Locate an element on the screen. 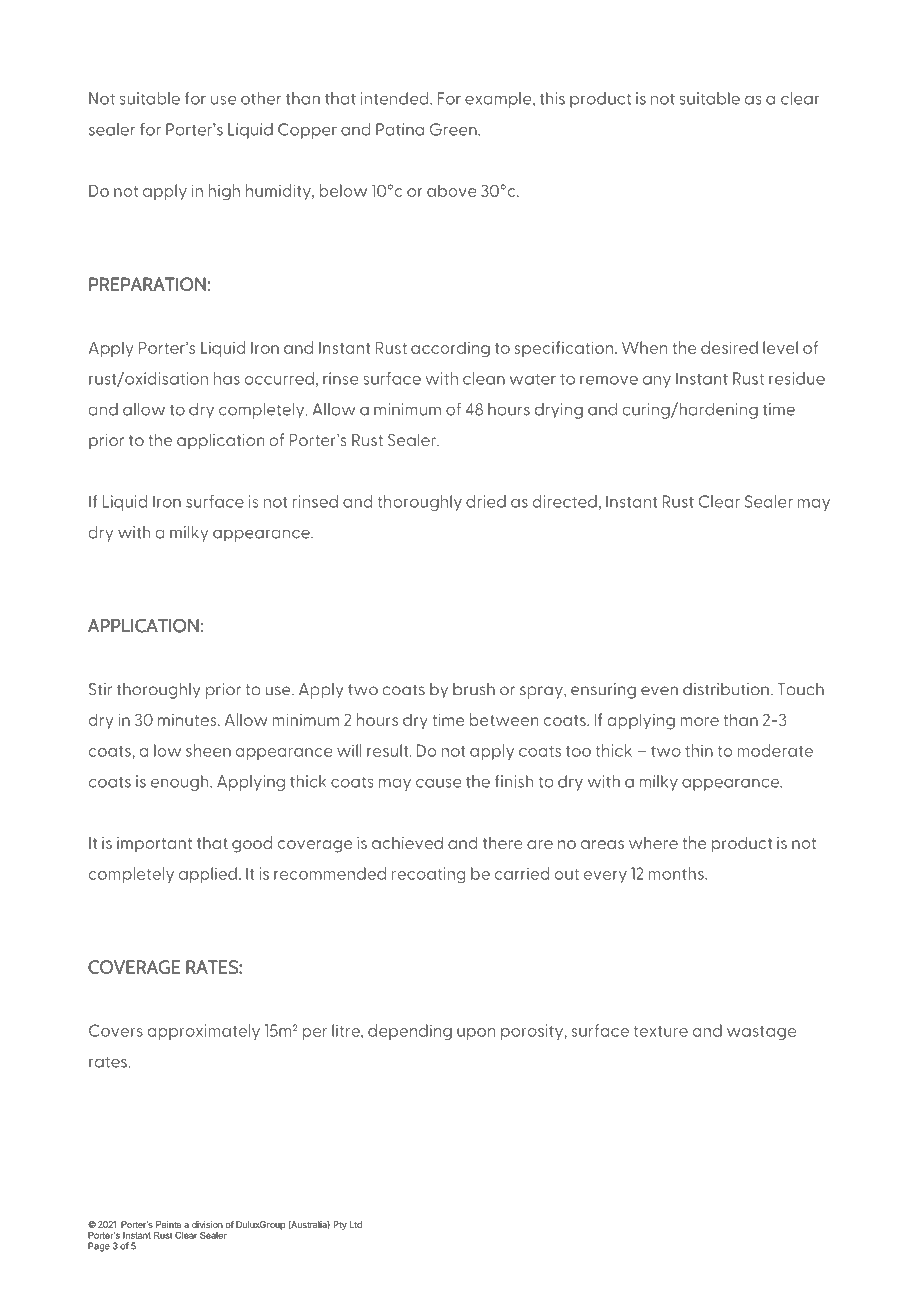  this is located at coordinates (552, 98).
